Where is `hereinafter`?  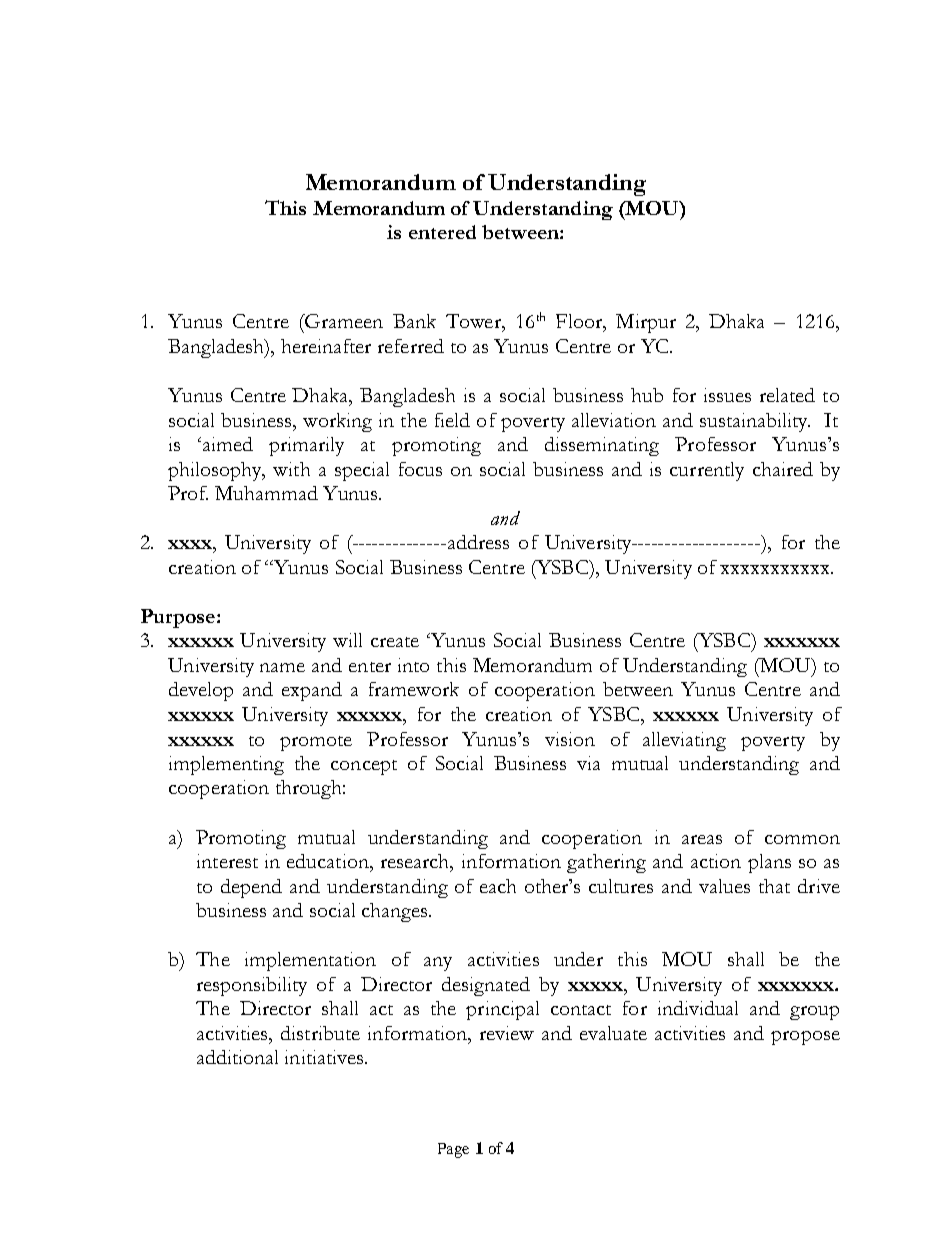
hereinafter is located at coordinates (326, 346).
